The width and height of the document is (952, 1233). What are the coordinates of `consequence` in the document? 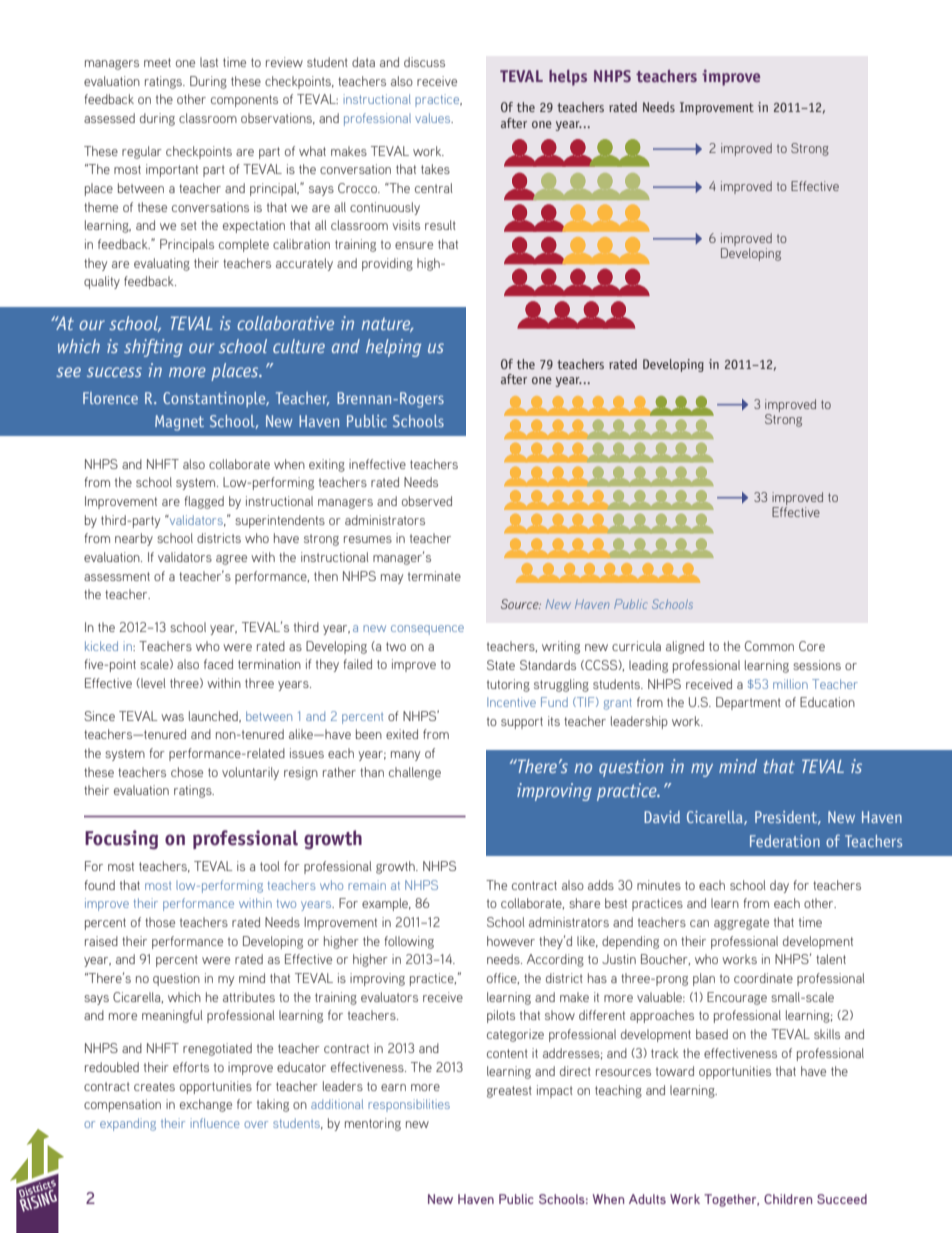 It's located at (427, 630).
